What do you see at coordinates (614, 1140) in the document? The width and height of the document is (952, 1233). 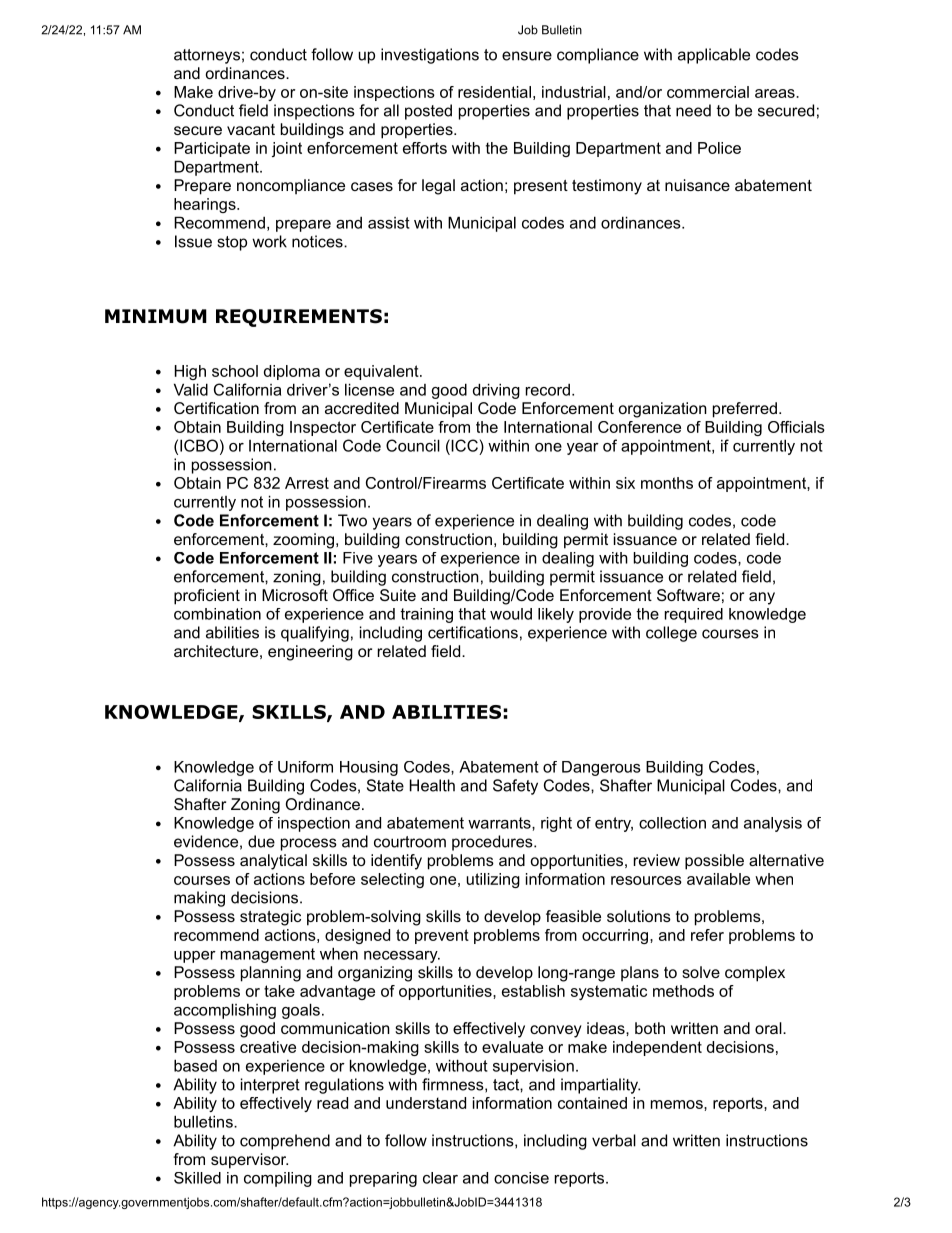 I see `verbal` at bounding box center [614, 1140].
